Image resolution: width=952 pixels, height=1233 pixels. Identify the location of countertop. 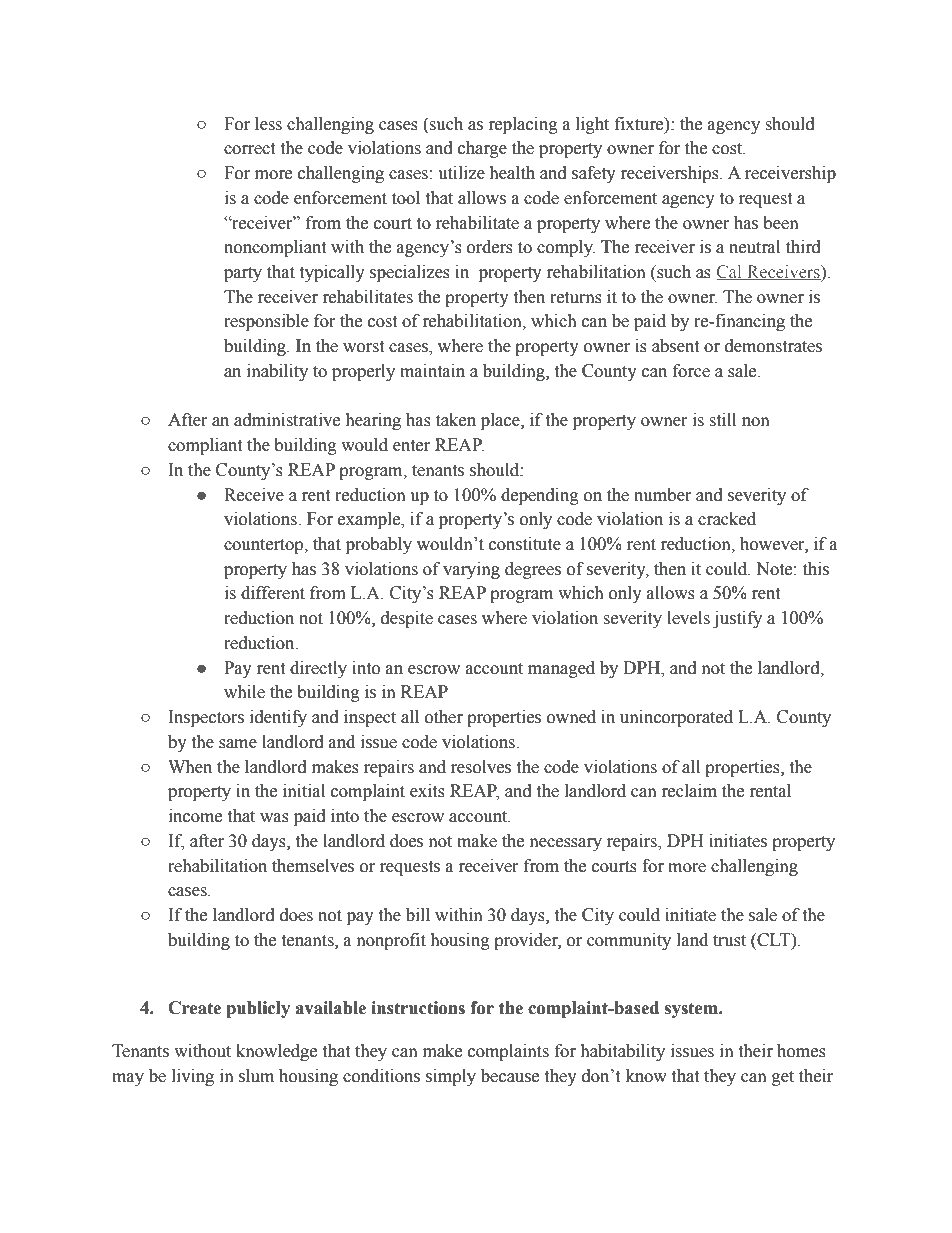
(265, 546).
